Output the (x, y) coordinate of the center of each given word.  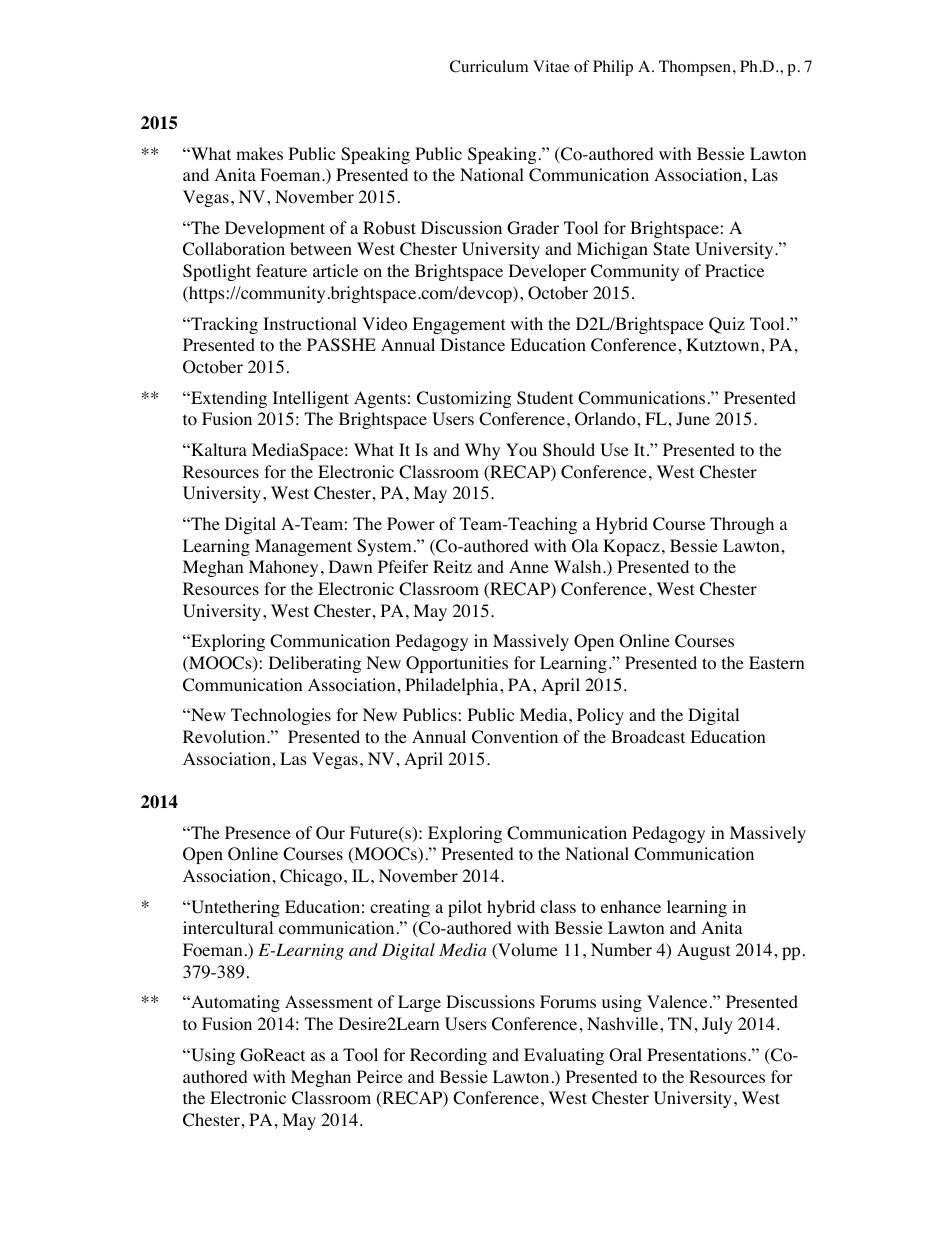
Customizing (464, 399)
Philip (613, 68)
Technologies (281, 716)
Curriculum (489, 66)
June (693, 418)
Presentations (696, 1055)
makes (259, 153)
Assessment (329, 1001)
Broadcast (648, 737)
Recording (448, 1056)
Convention (515, 737)
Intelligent (311, 399)
